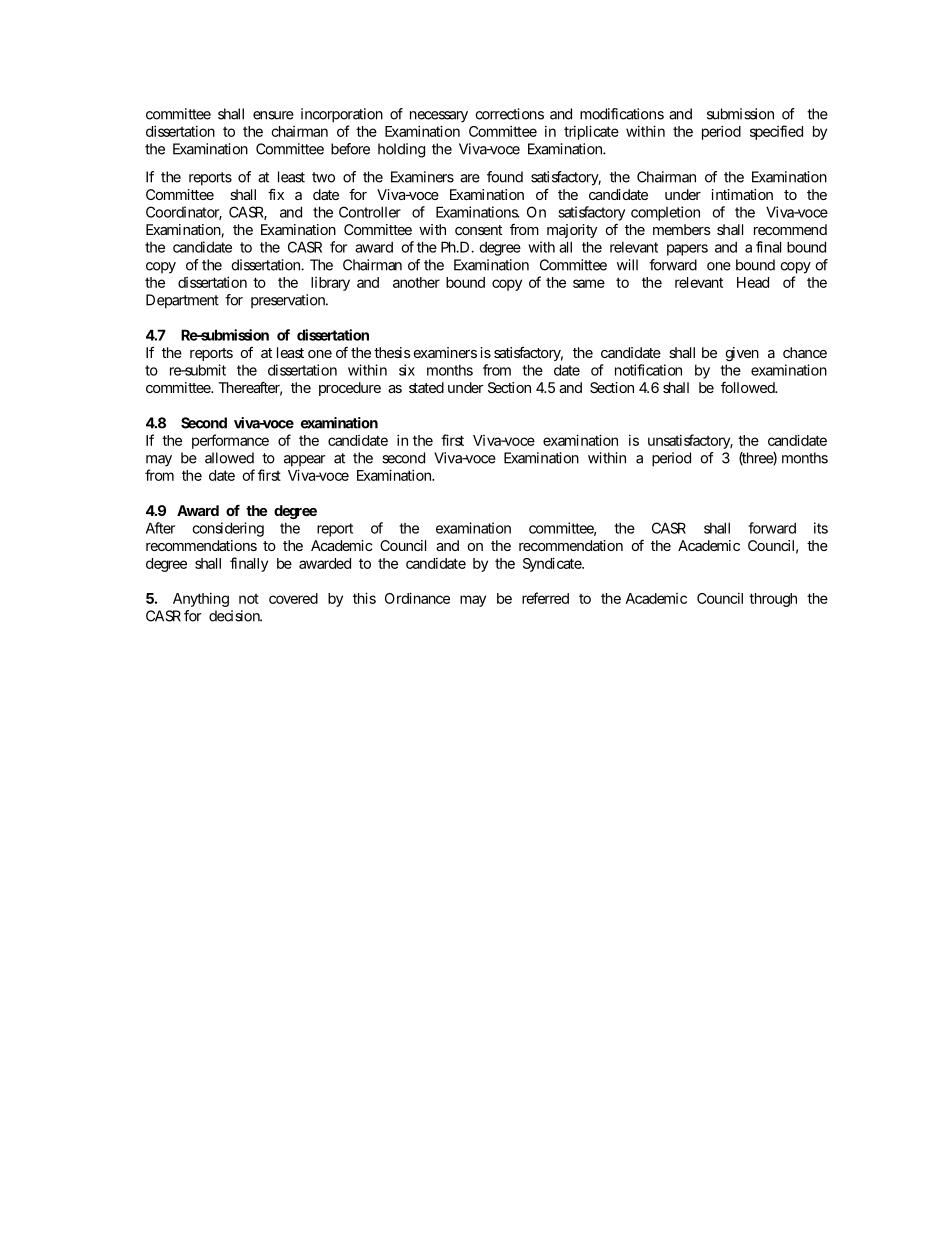  Describe the element at coordinates (545, 598) in the screenshot. I see `referred` at that location.
